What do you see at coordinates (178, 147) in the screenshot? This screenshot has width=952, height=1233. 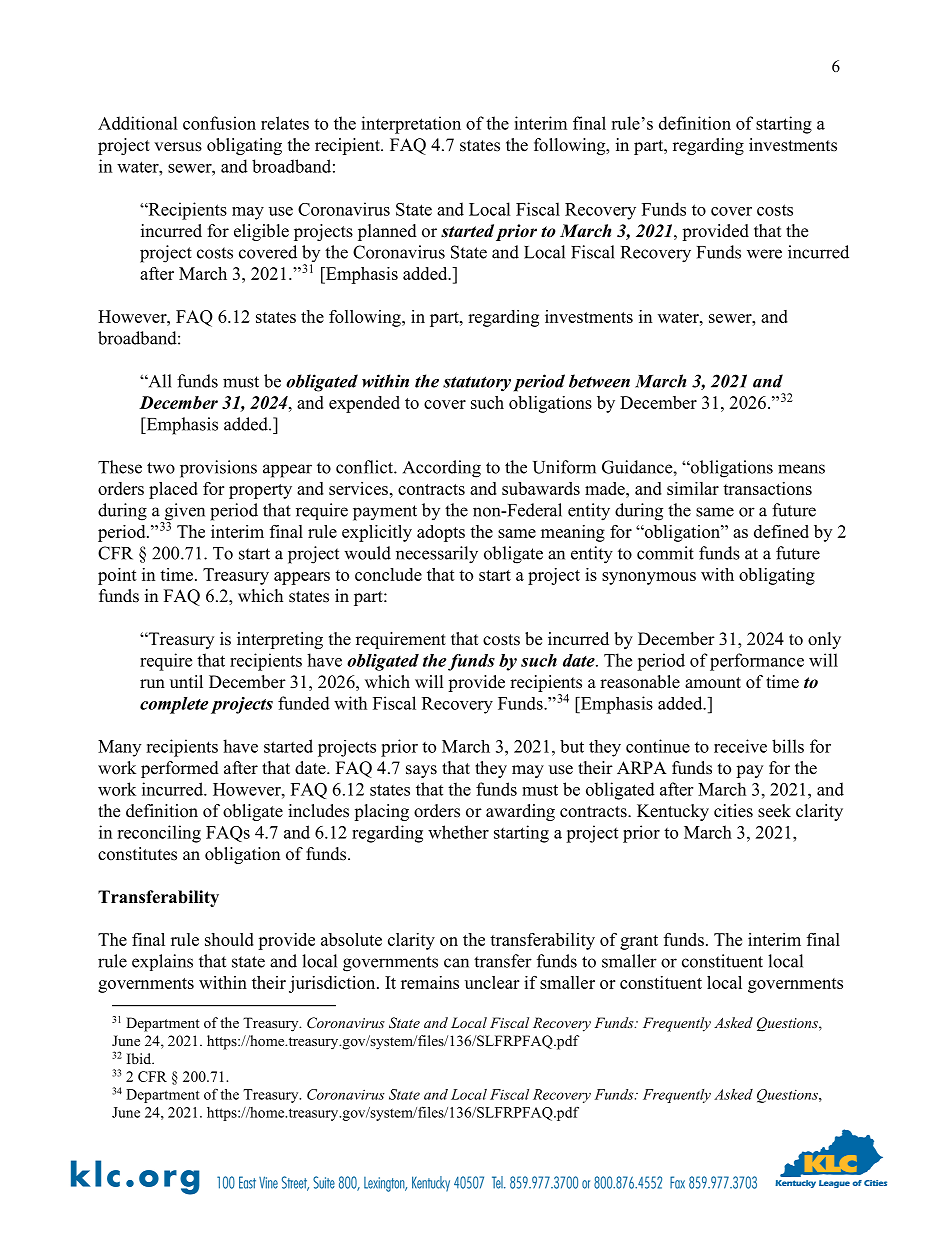 I see `versus` at bounding box center [178, 147].
